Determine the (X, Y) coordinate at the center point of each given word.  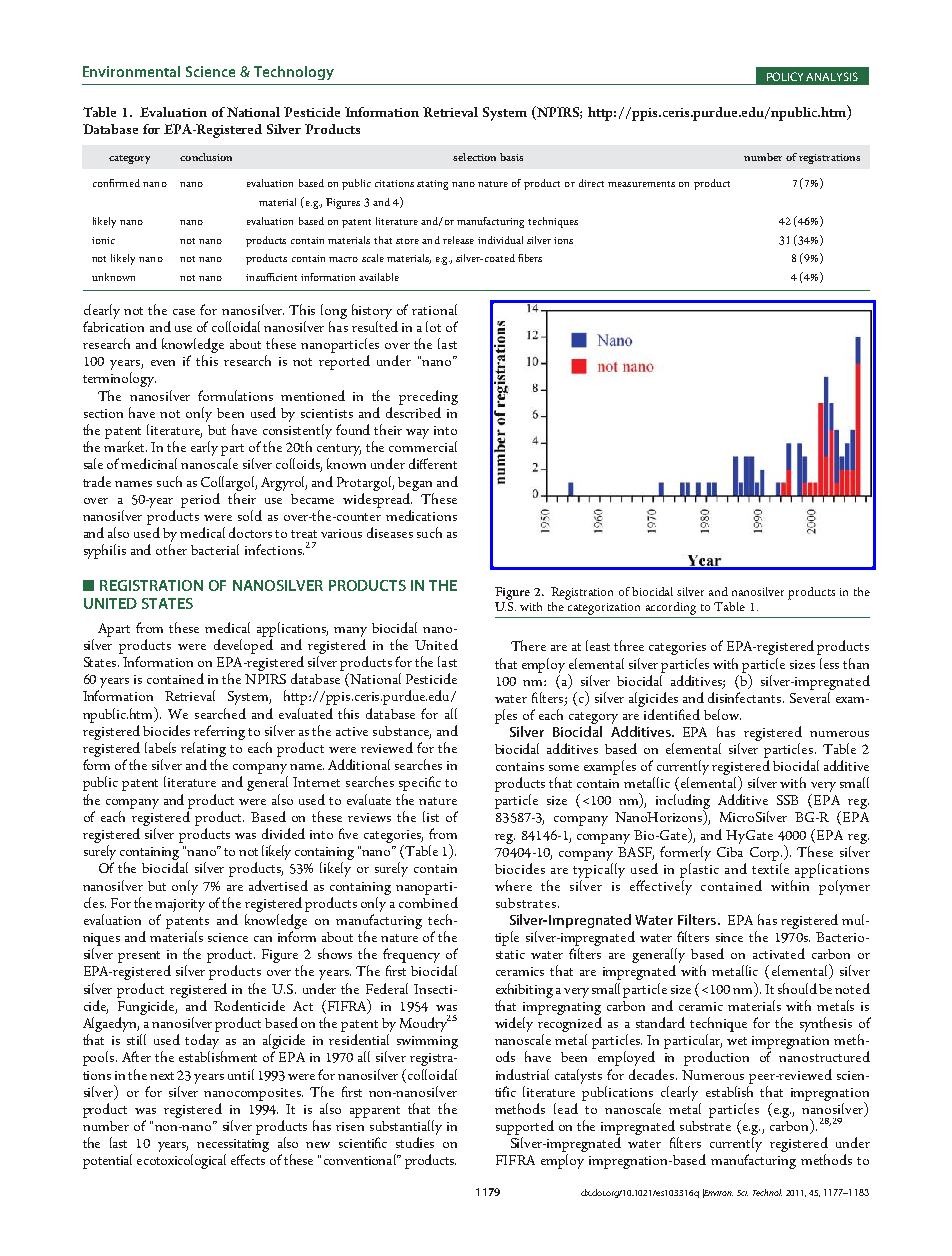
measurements (641, 184)
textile (770, 868)
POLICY (785, 76)
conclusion (206, 157)
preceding (428, 397)
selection (474, 157)
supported (525, 1127)
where (513, 885)
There (528, 645)
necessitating (233, 1147)
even (163, 363)
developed (243, 646)
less (829, 663)
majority (180, 905)
